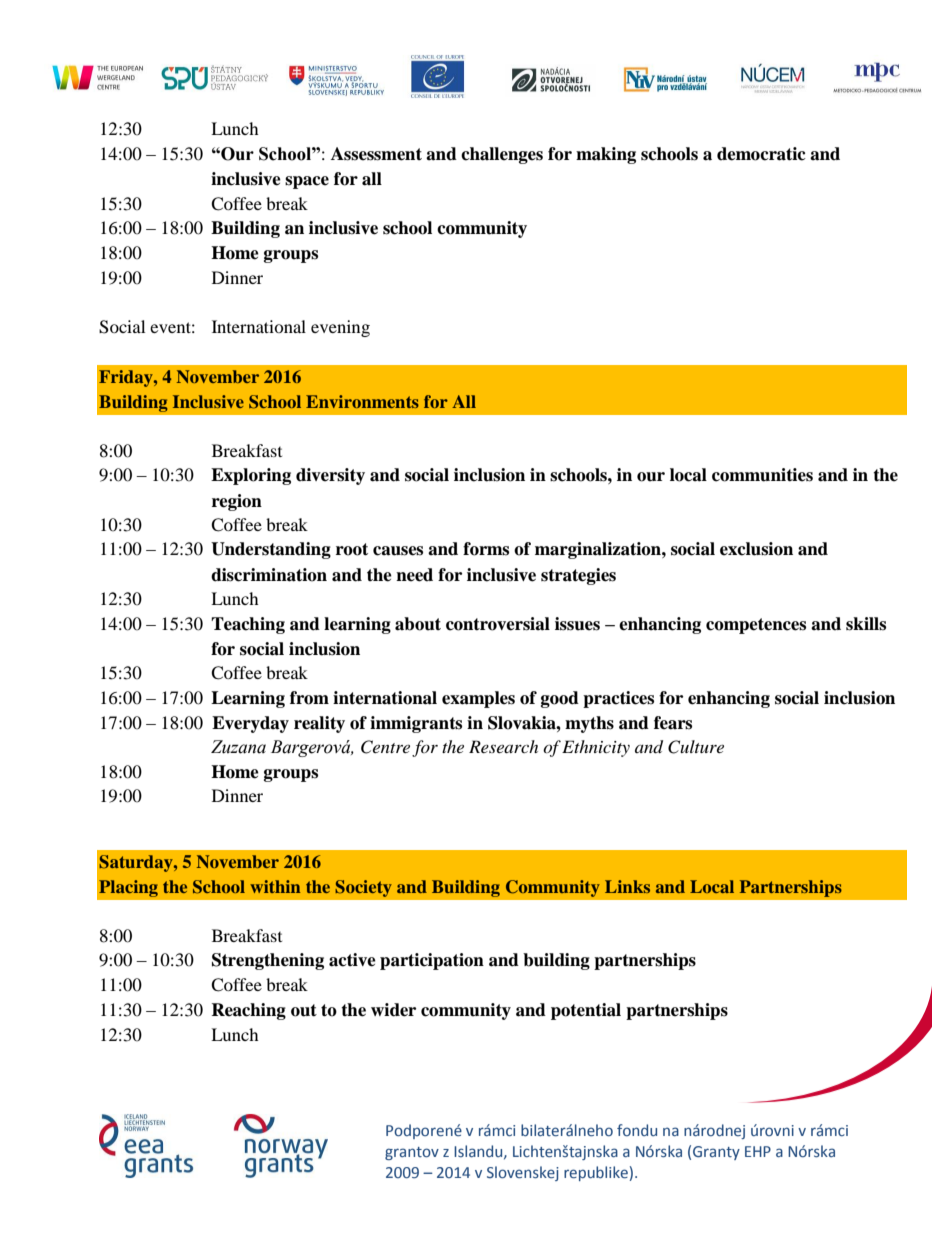 The width and height of the screenshot is (952, 1233). What do you see at coordinates (251, 476) in the screenshot?
I see `Exploring` at bounding box center [251, 476].
